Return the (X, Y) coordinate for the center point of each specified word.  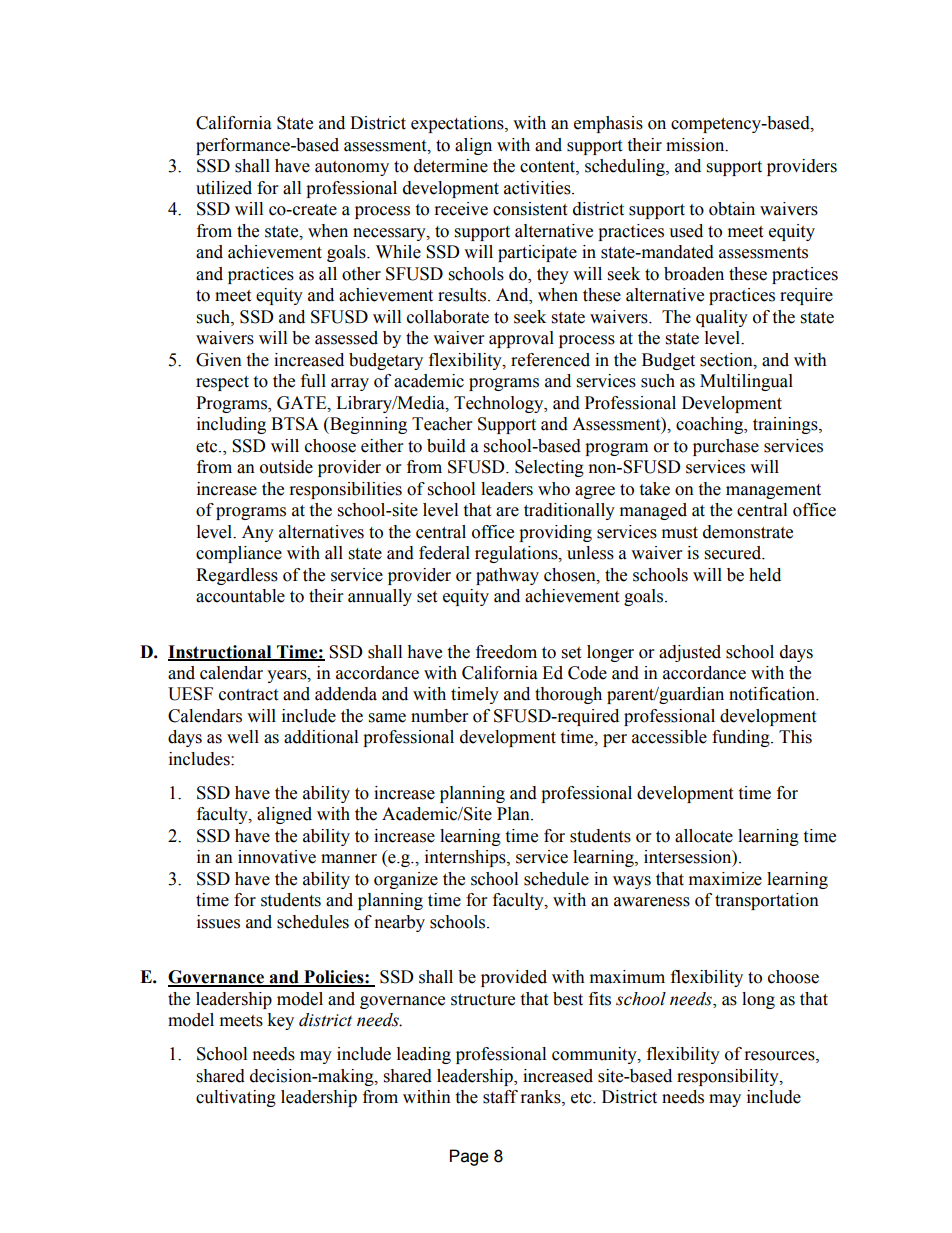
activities (538, 188)
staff (500, 1097)
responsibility (729, 1077)
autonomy (352, 168)
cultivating (236, 1098)
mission (696, 145)
